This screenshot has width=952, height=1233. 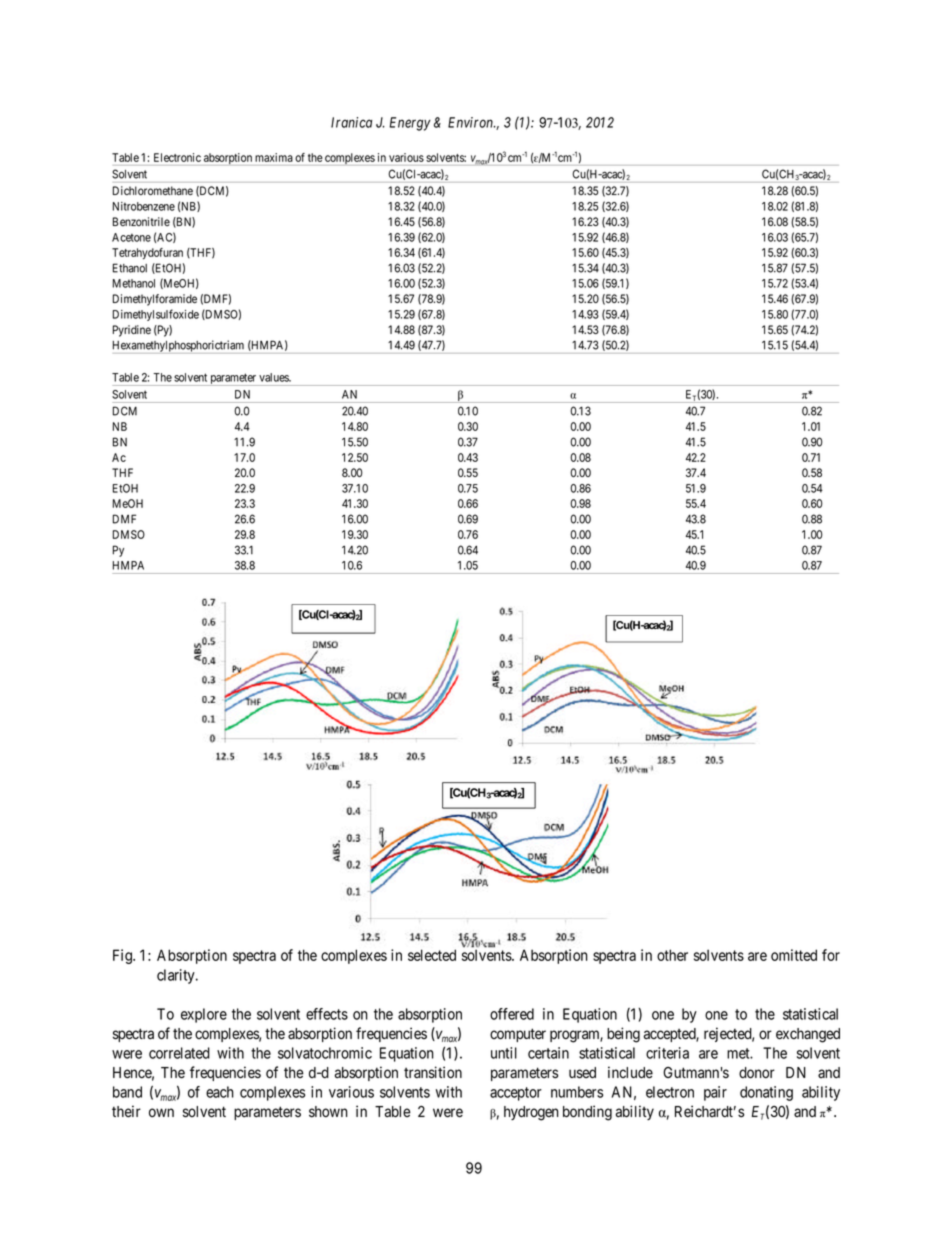 I want to click on each, so click(x=220, y=1092).
